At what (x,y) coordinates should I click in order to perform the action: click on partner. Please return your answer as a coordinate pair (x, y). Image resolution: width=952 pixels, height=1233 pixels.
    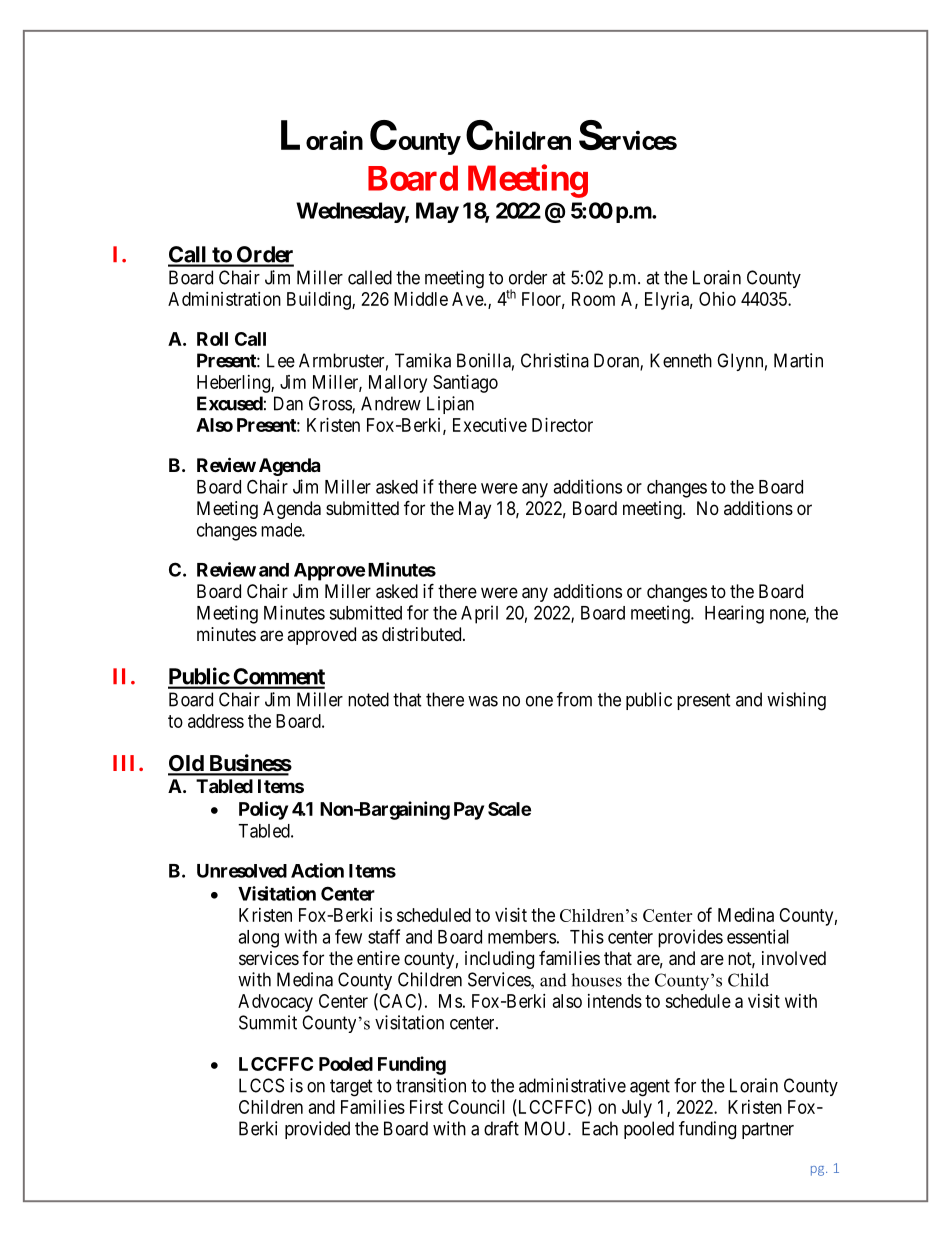
    Looking at the image, I should click on (768, 1130).
